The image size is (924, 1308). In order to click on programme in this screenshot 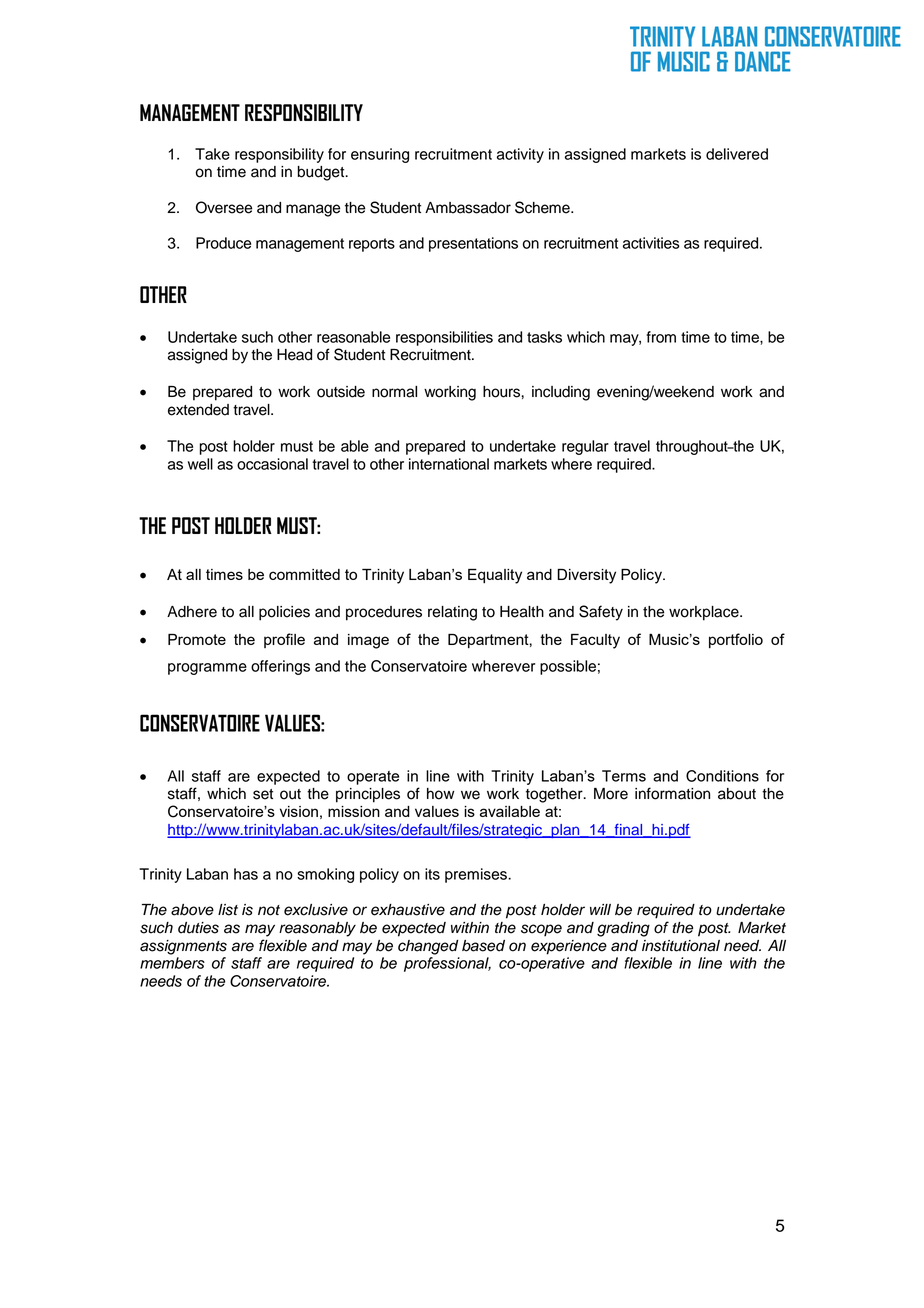, I will do `click(207, 669)`.
